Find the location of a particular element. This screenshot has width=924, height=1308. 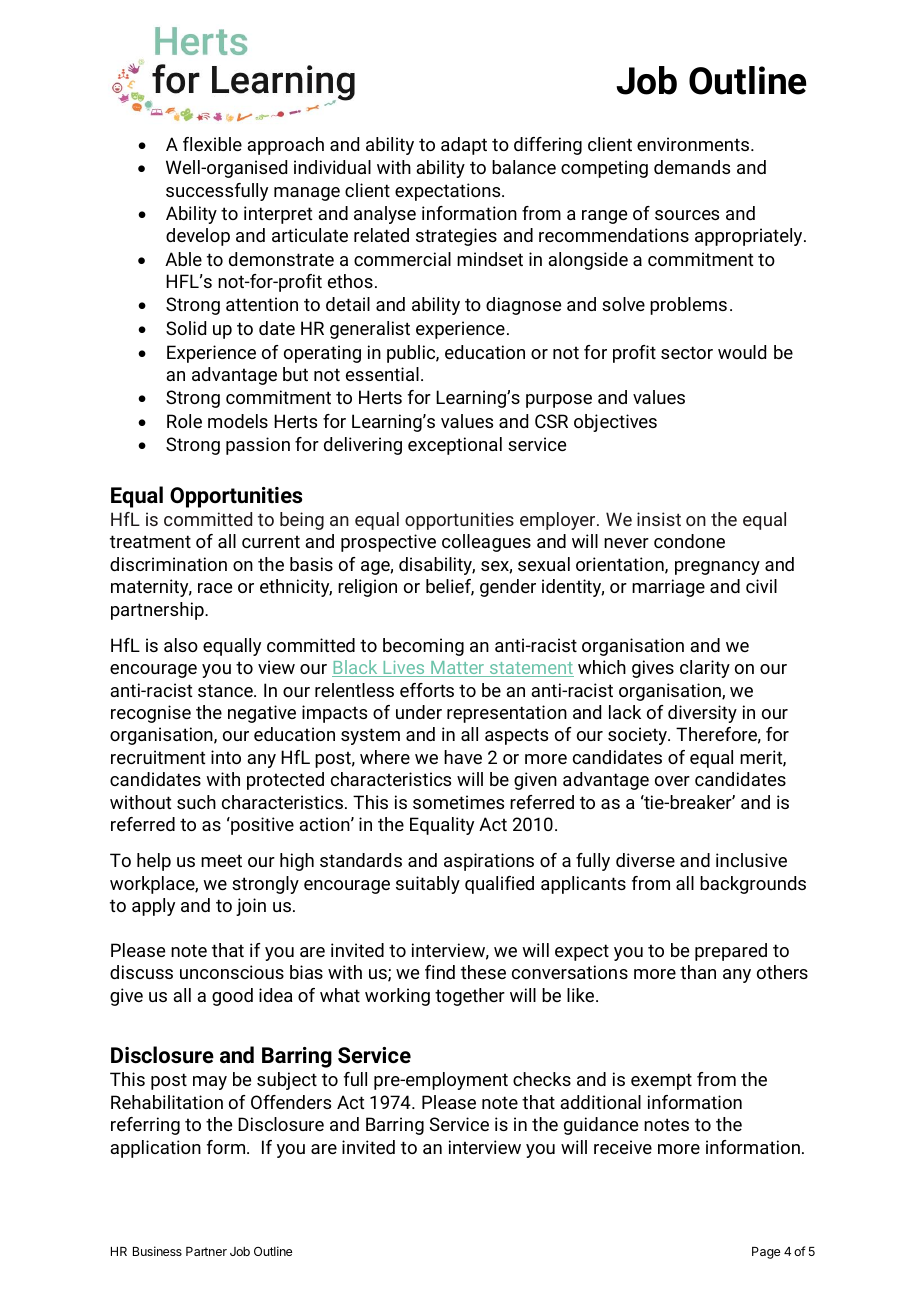

adapt is located at coordinates (464, 146).
